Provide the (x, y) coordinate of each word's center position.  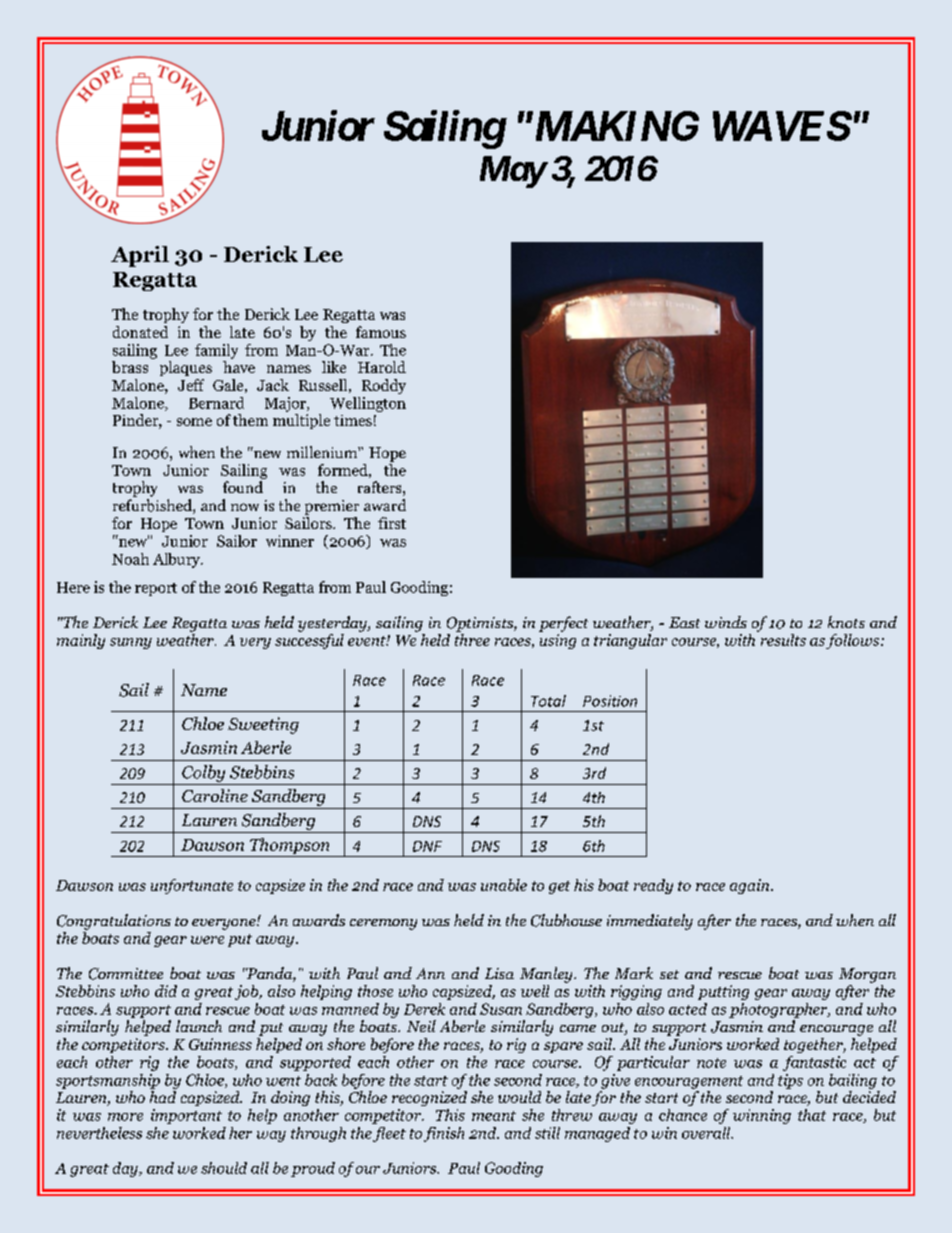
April (140, 256)
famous (381, 332)
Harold (382, 367)
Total (548, 701)
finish (444, 1134)
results (782, 638)
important (186, 1116)
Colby (203, 773)
